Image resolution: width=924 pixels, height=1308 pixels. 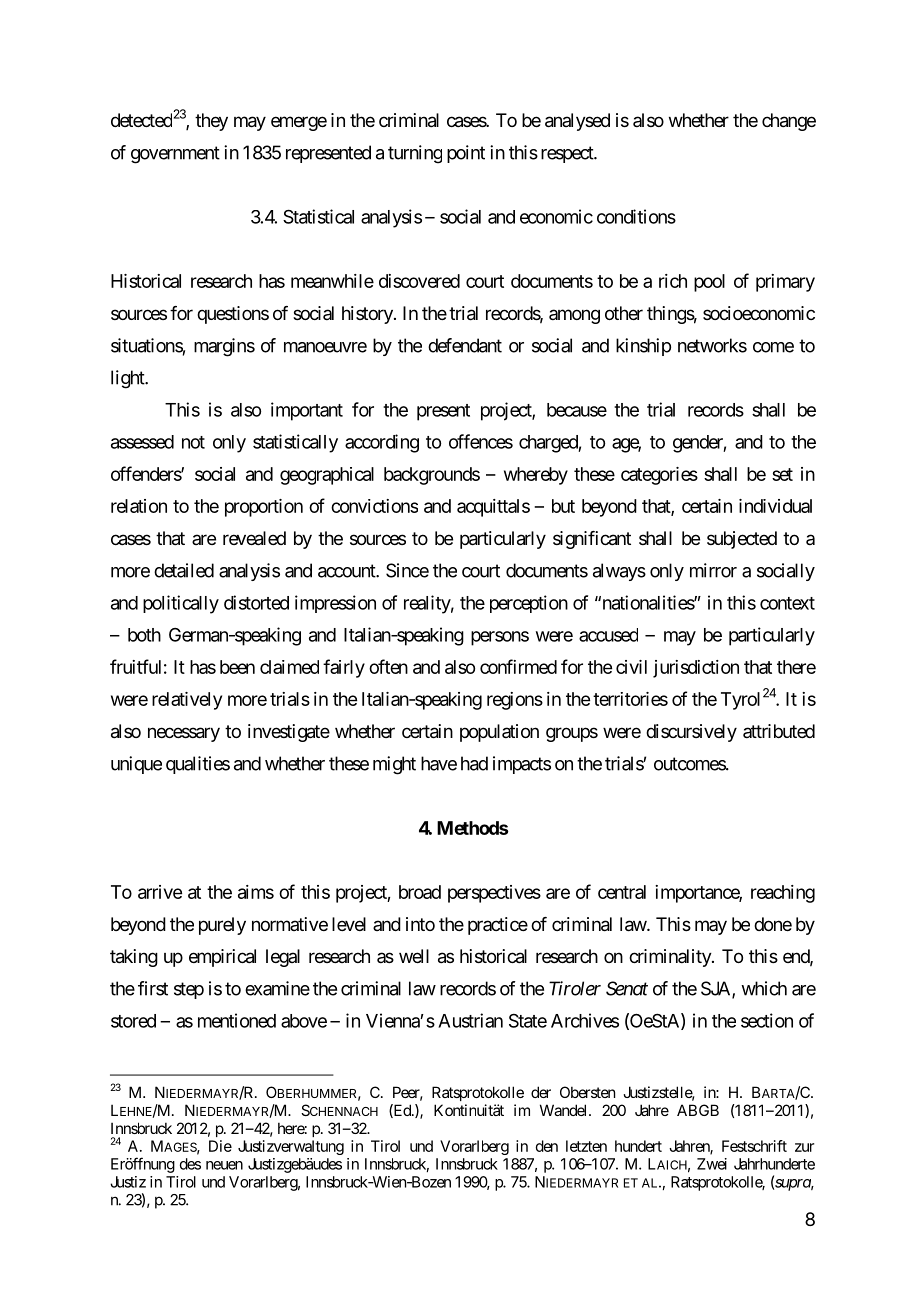 I want to click on confirmed, so click(x=518, y=666).
